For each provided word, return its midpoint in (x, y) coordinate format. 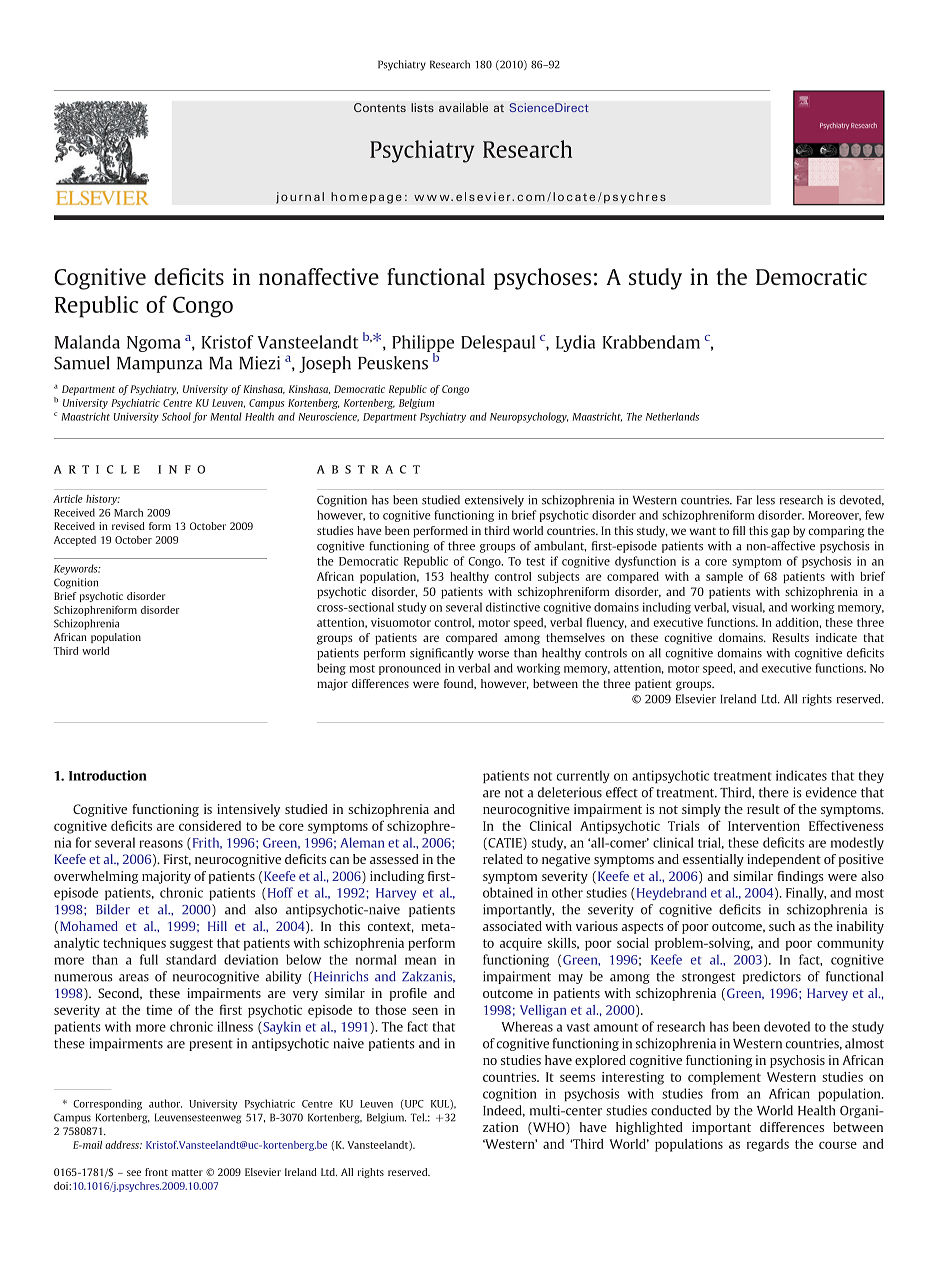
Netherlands (672, 416)
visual (748, 607)
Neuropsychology (529, 417)
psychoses (542, 279)
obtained (508, 892)
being (331, 669)
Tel (418, 1117)
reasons (161, 844)
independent (784, 860)
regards (768, 1145)
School (176, 416)
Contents (380, 107)
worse (493, 654)
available (463, 107)
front (156, 1172)
